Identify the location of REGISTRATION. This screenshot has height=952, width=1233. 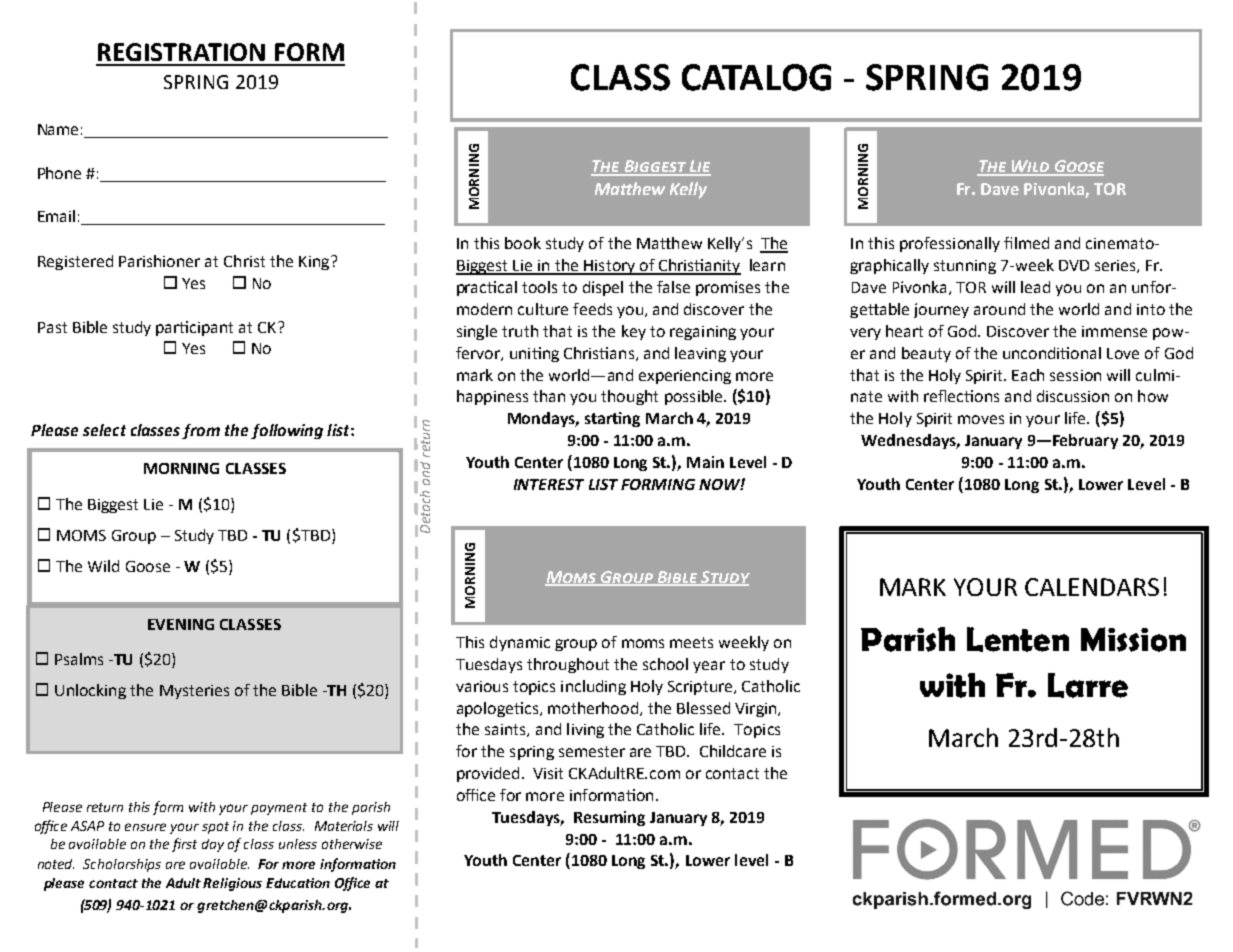
(181, 52).
